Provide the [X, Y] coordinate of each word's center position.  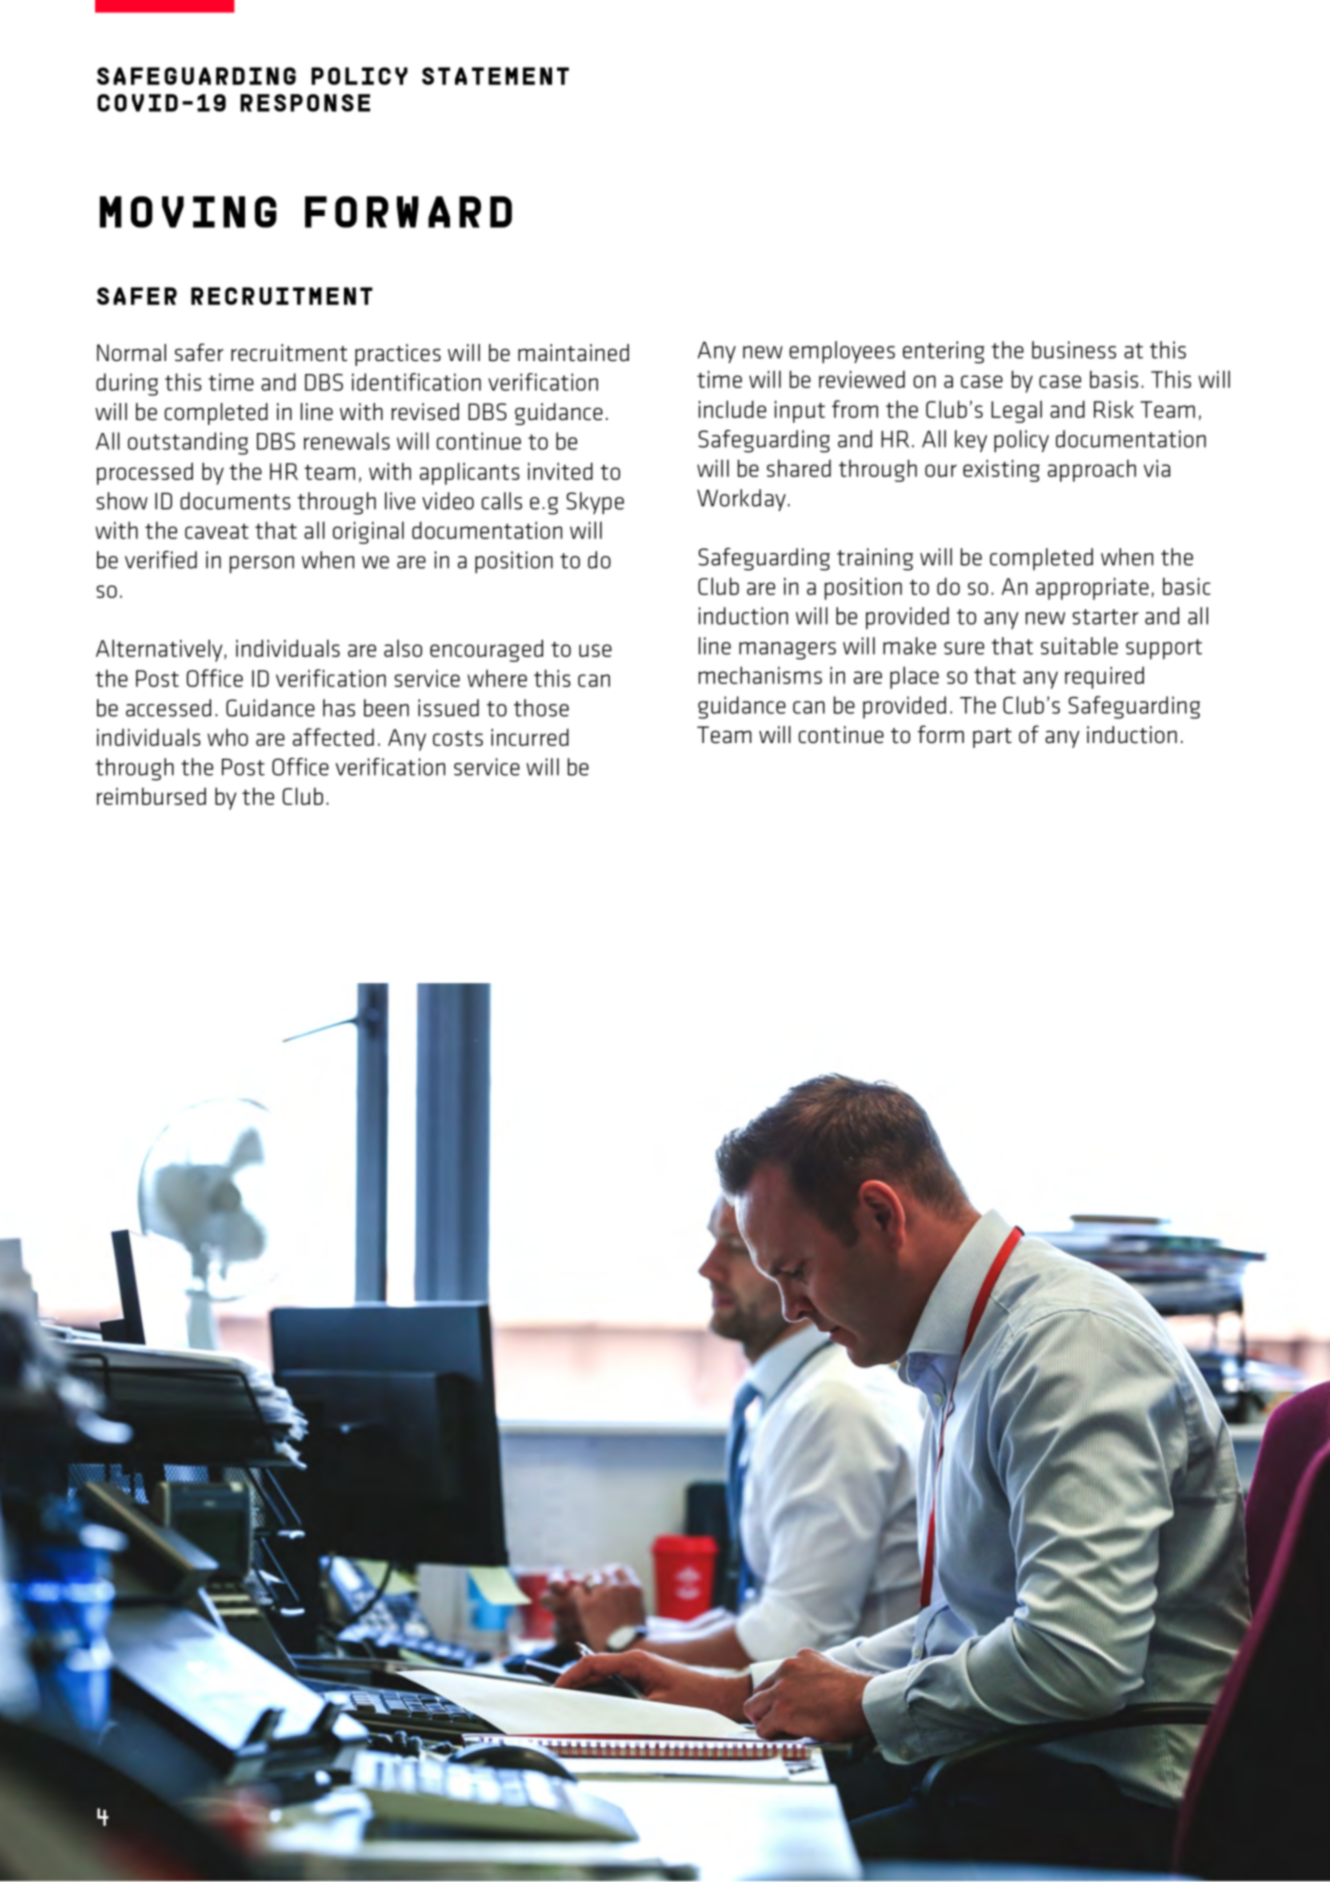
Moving [188, 212]
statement [495, 76]
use [595, 650]
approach [1092, 470]
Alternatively [160, 650]
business [1074, 350]
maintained [573, 353]
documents [235, 501]
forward [408, 212]
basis [1114, 379]
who [227, 737]
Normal [131, 353]
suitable [1079, 646]
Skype [595, 503]
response [305, 103]
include [732, 409]
